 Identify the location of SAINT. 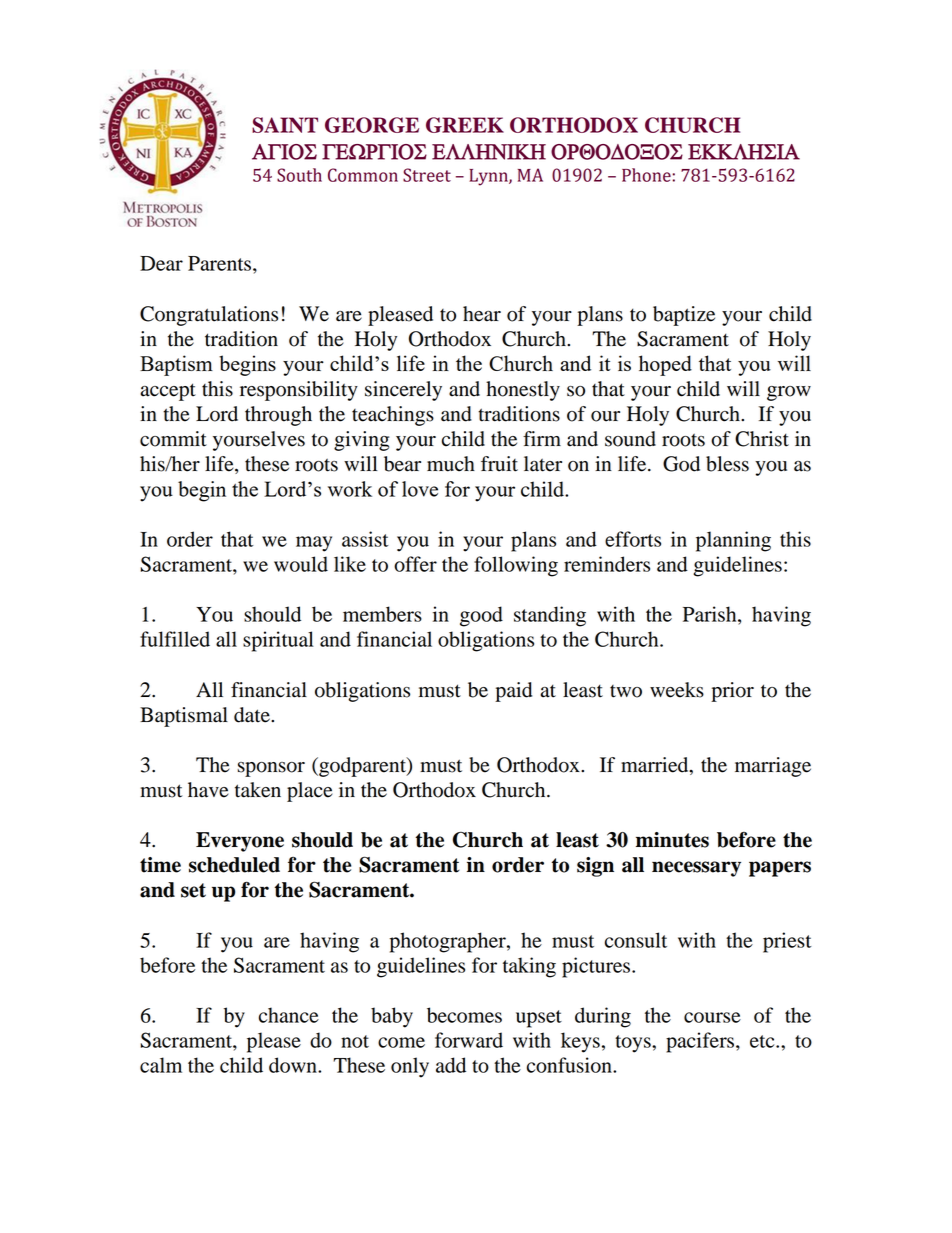
(285, 125).
